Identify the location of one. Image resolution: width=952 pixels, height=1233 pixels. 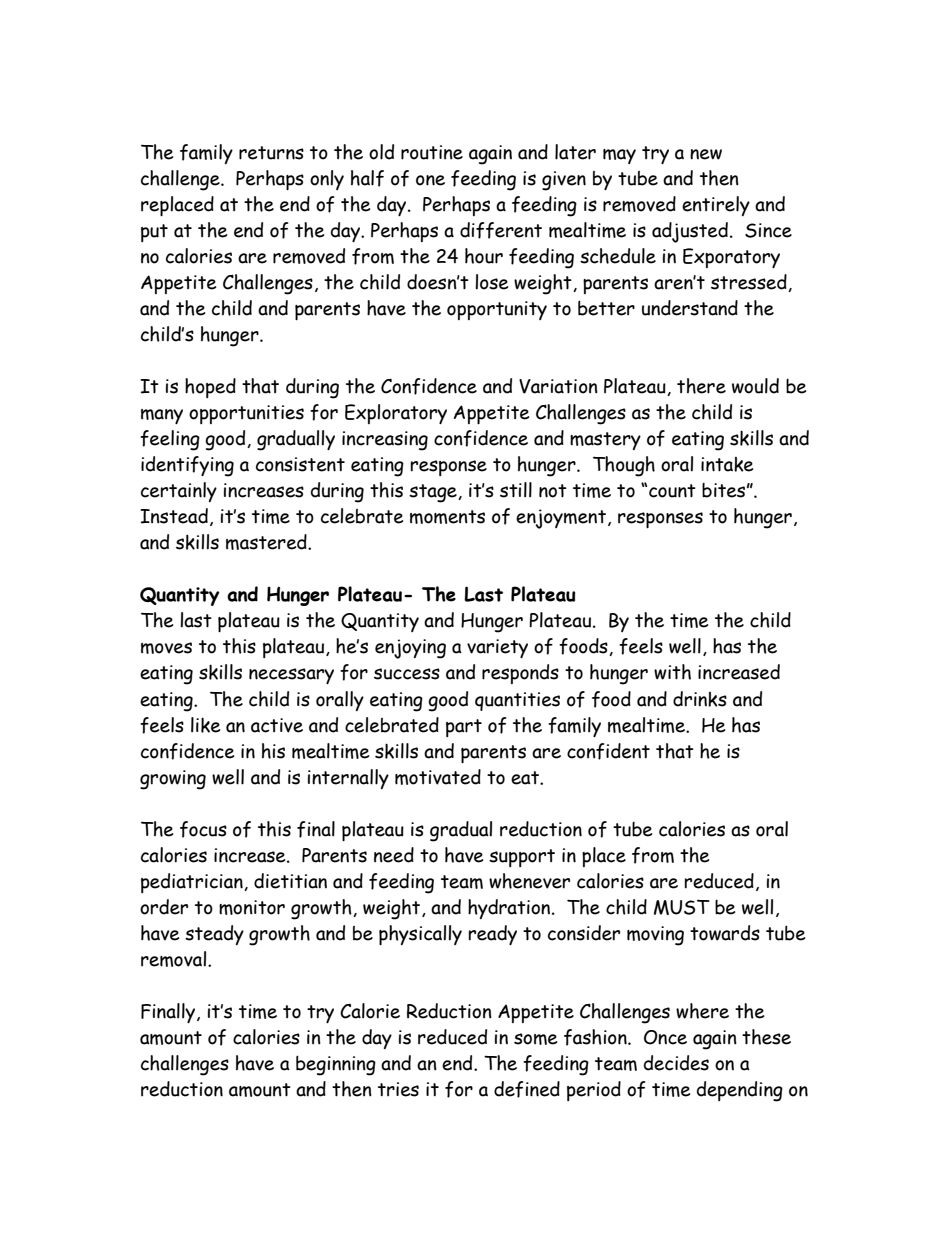
(430, 180).
